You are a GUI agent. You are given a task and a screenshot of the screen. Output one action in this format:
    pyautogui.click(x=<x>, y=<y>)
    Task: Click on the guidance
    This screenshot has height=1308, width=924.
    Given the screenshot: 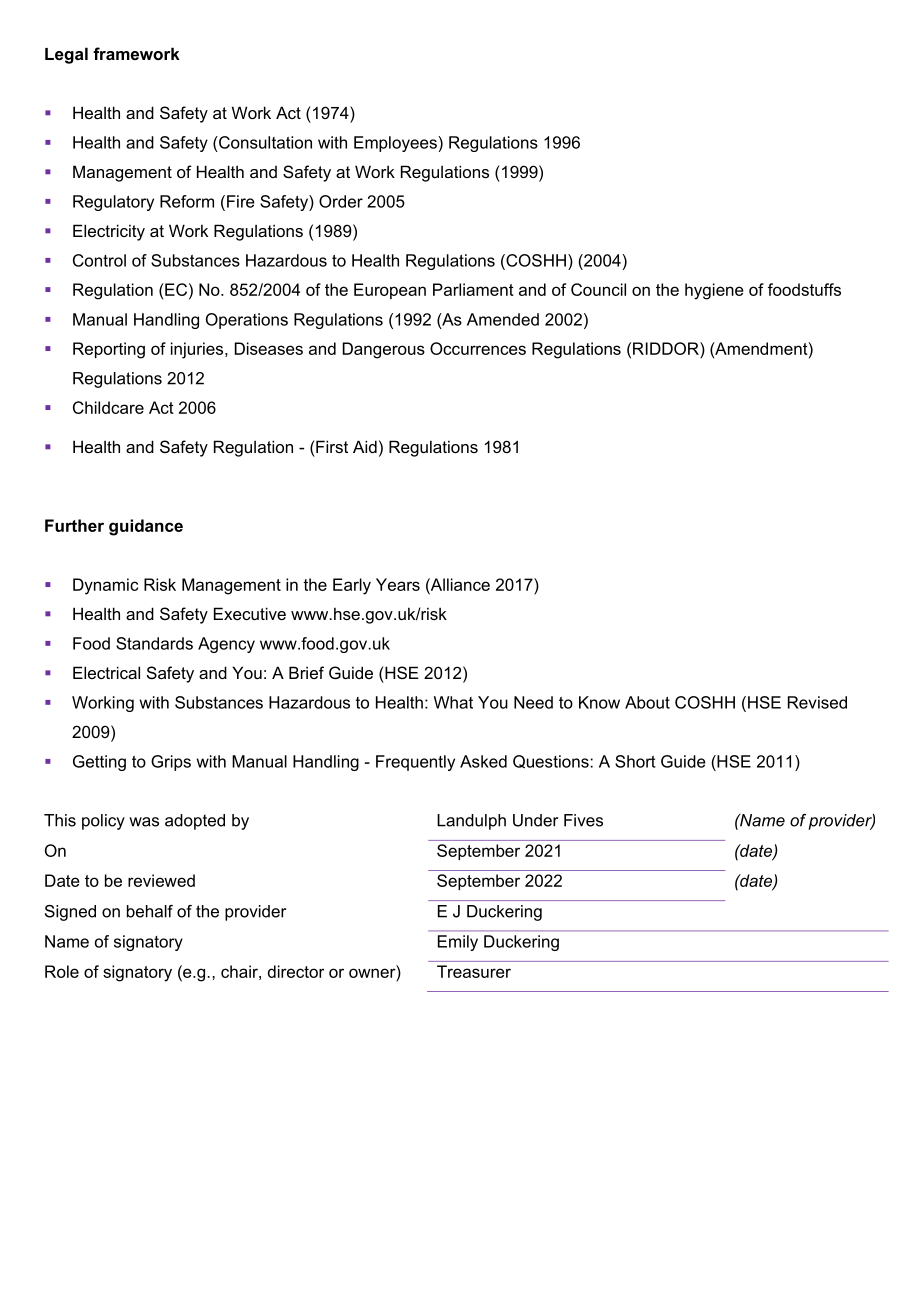 What is the action you would take?
    pyautogui.click(x=146, y=527)
